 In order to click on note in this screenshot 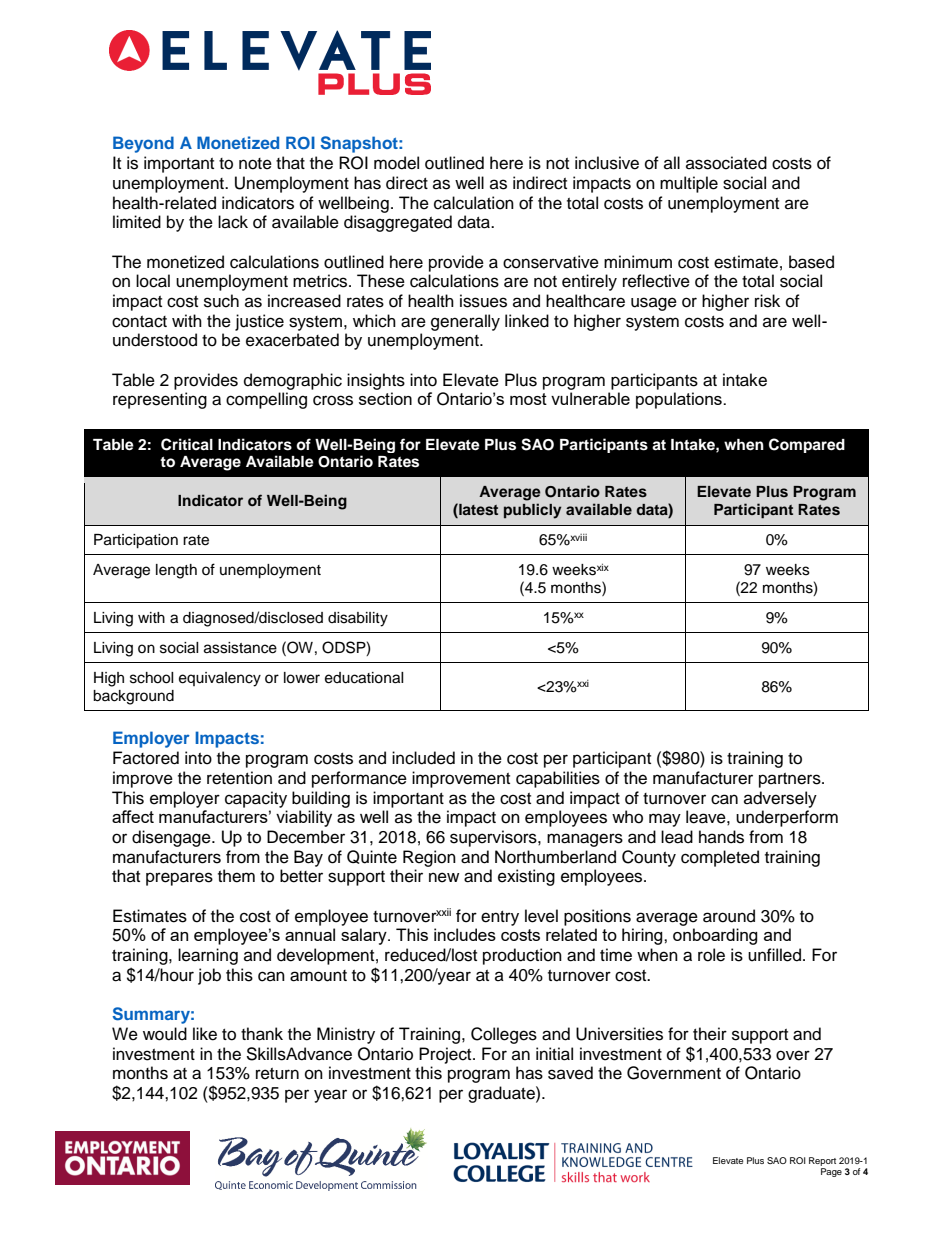, I will do `click(255, 164)`.
